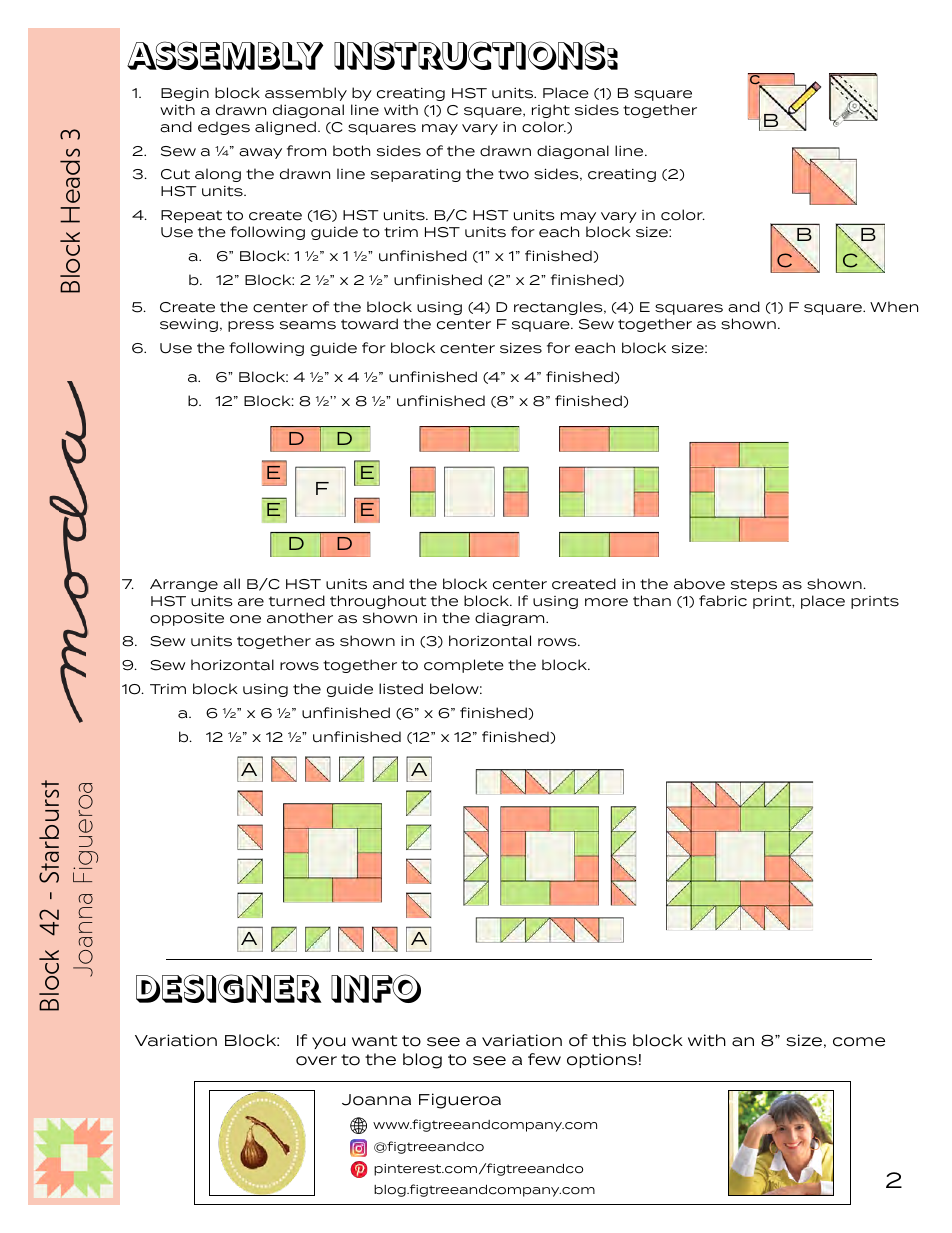 This document has width=952, height=1233. Describe the element at coordinates (285, 128) in the document. I see `aligned` at that location.
